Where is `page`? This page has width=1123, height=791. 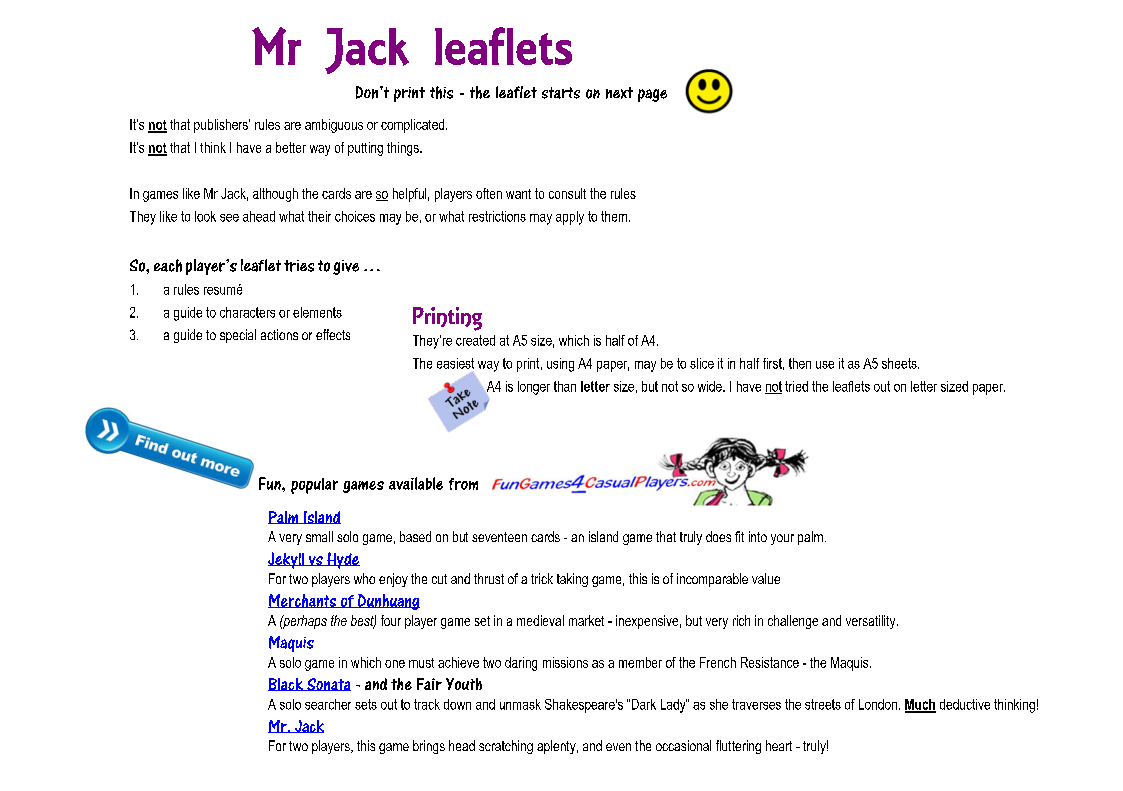
page is located at coordinates (652, 95).
